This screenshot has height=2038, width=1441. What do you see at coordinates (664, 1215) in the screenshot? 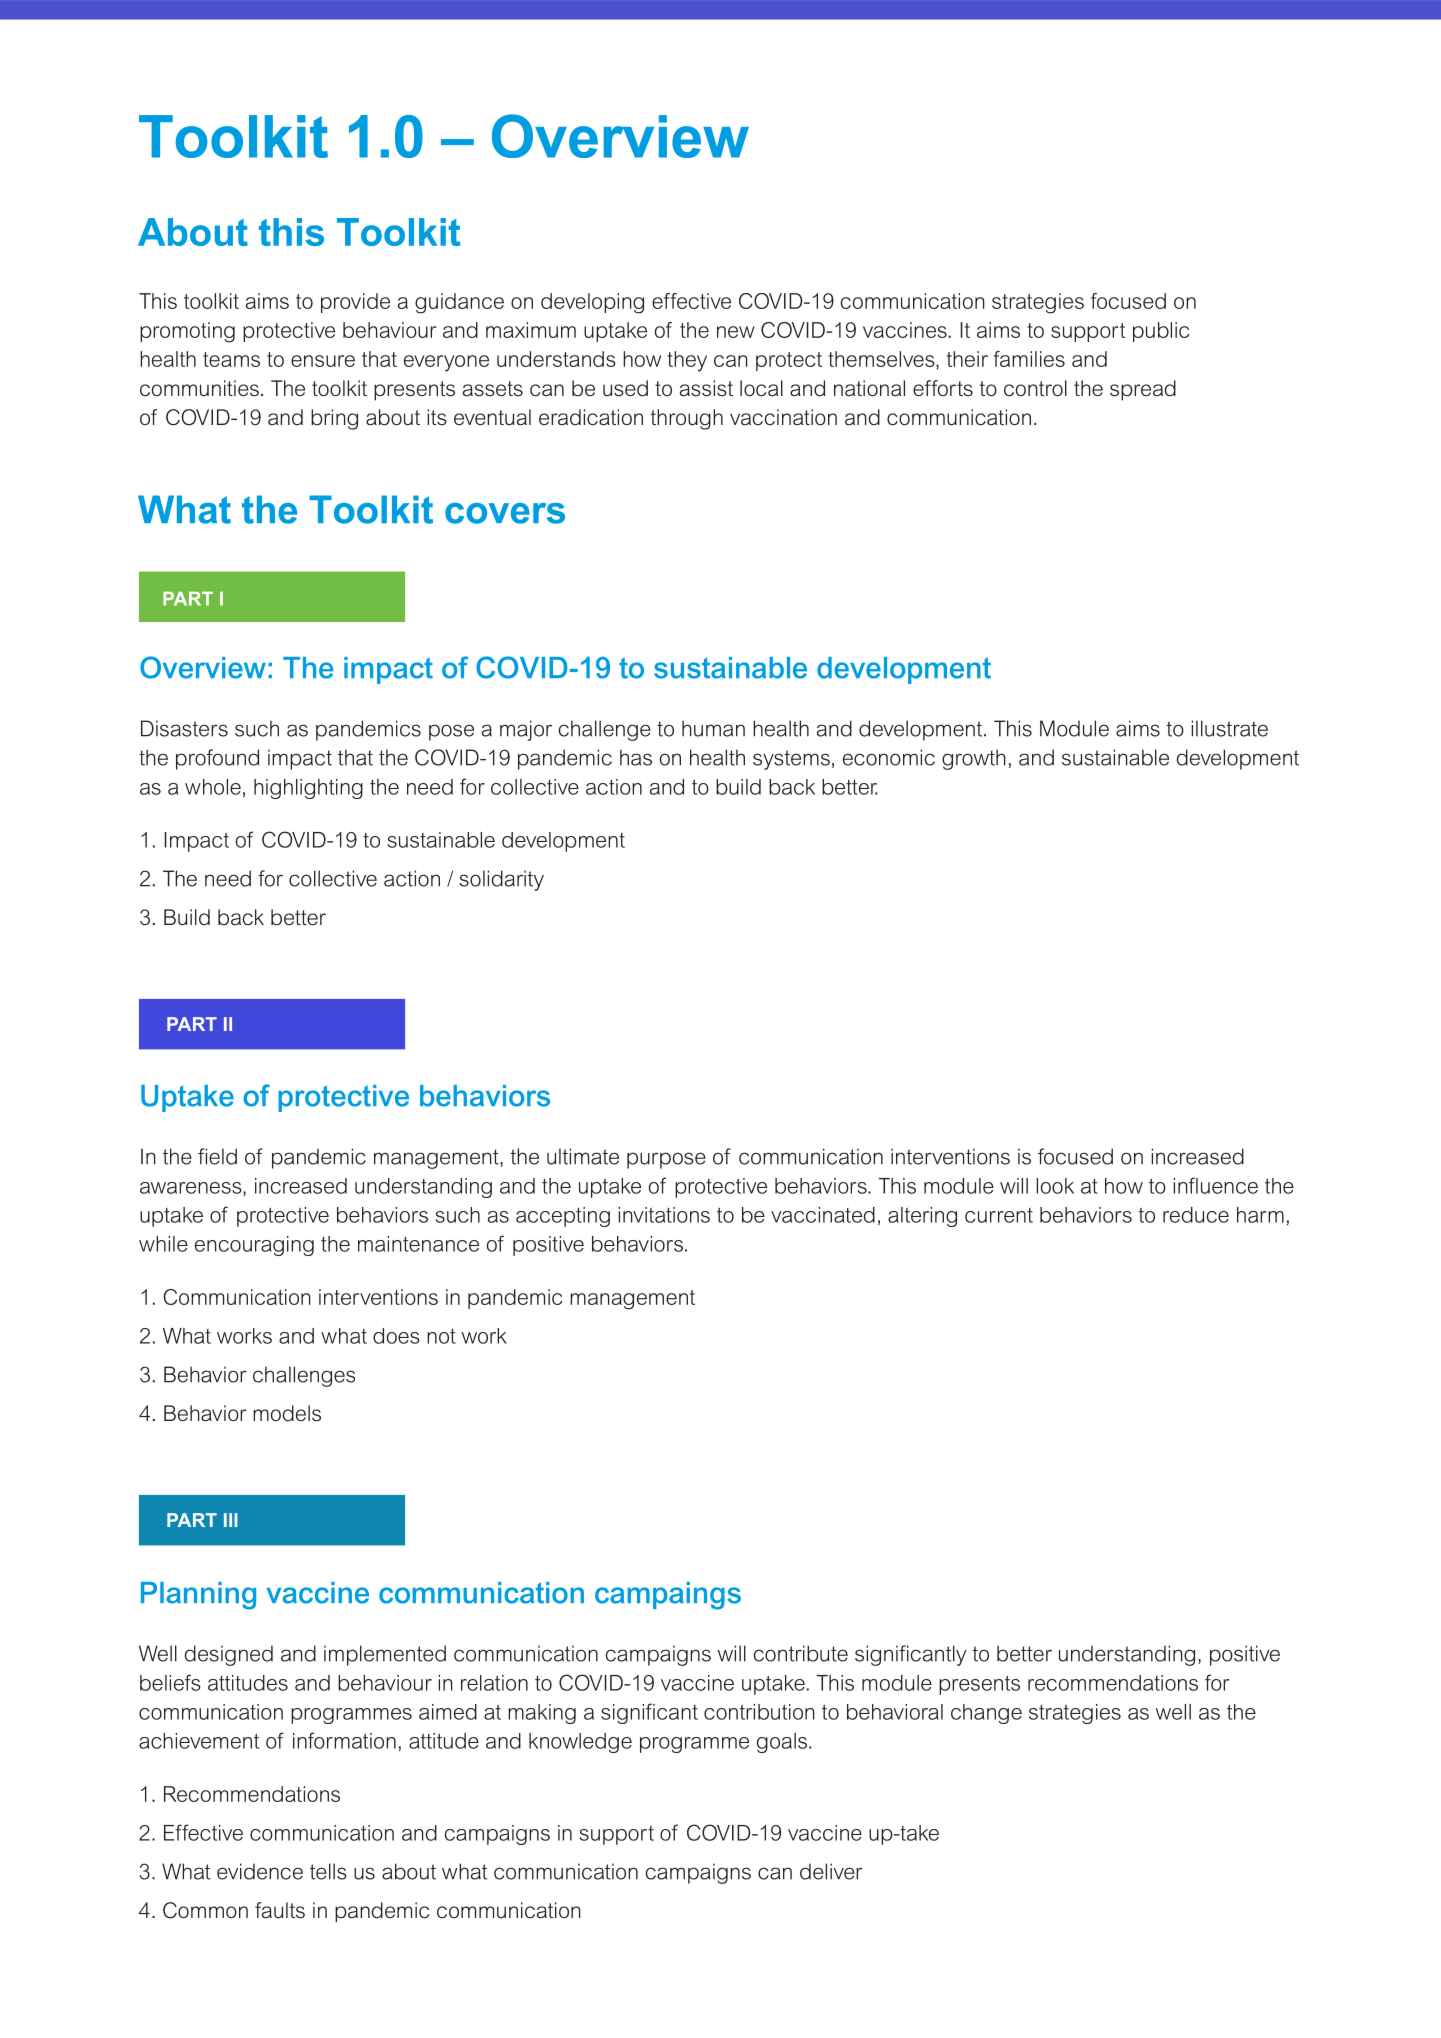
I see `invitations` at bounding box center [664, 1215].
